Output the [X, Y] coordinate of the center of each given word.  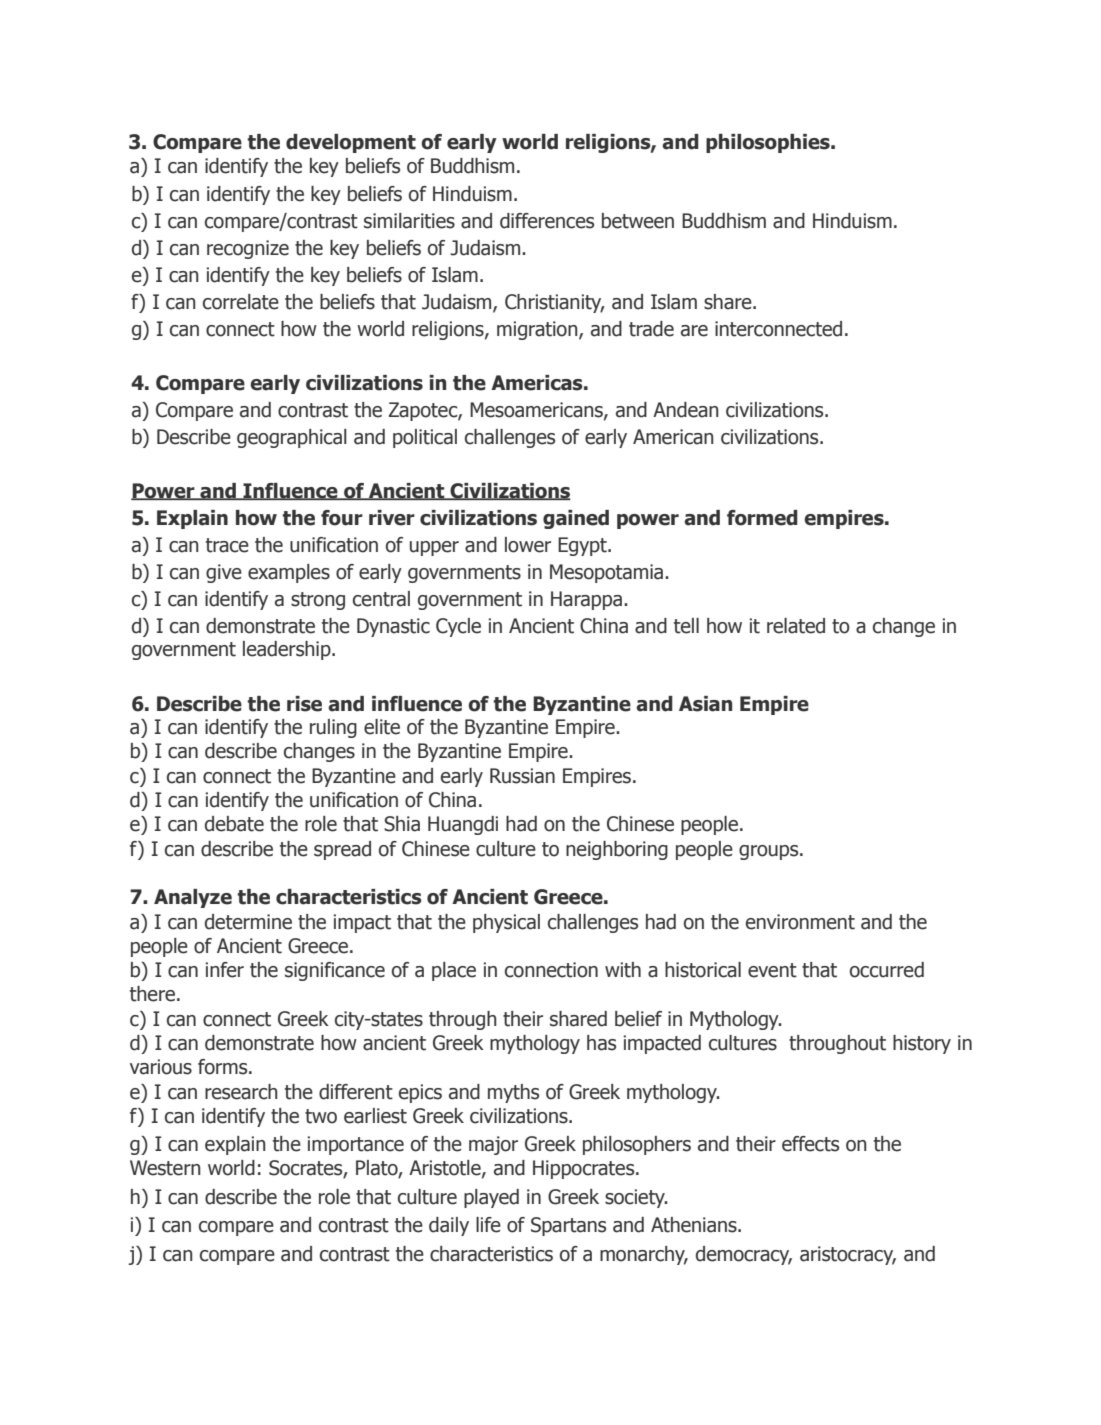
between [638, 221]
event [772, 970]
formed [762, 518]
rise [304, 704]
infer [225, 970]
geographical [292, 438]
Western [165, 1168]
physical [506, 923]
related [796, 626]
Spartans [568, 1226]
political [425, 438]
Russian [522, 776]
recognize [248, 249]
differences [547, 221]
